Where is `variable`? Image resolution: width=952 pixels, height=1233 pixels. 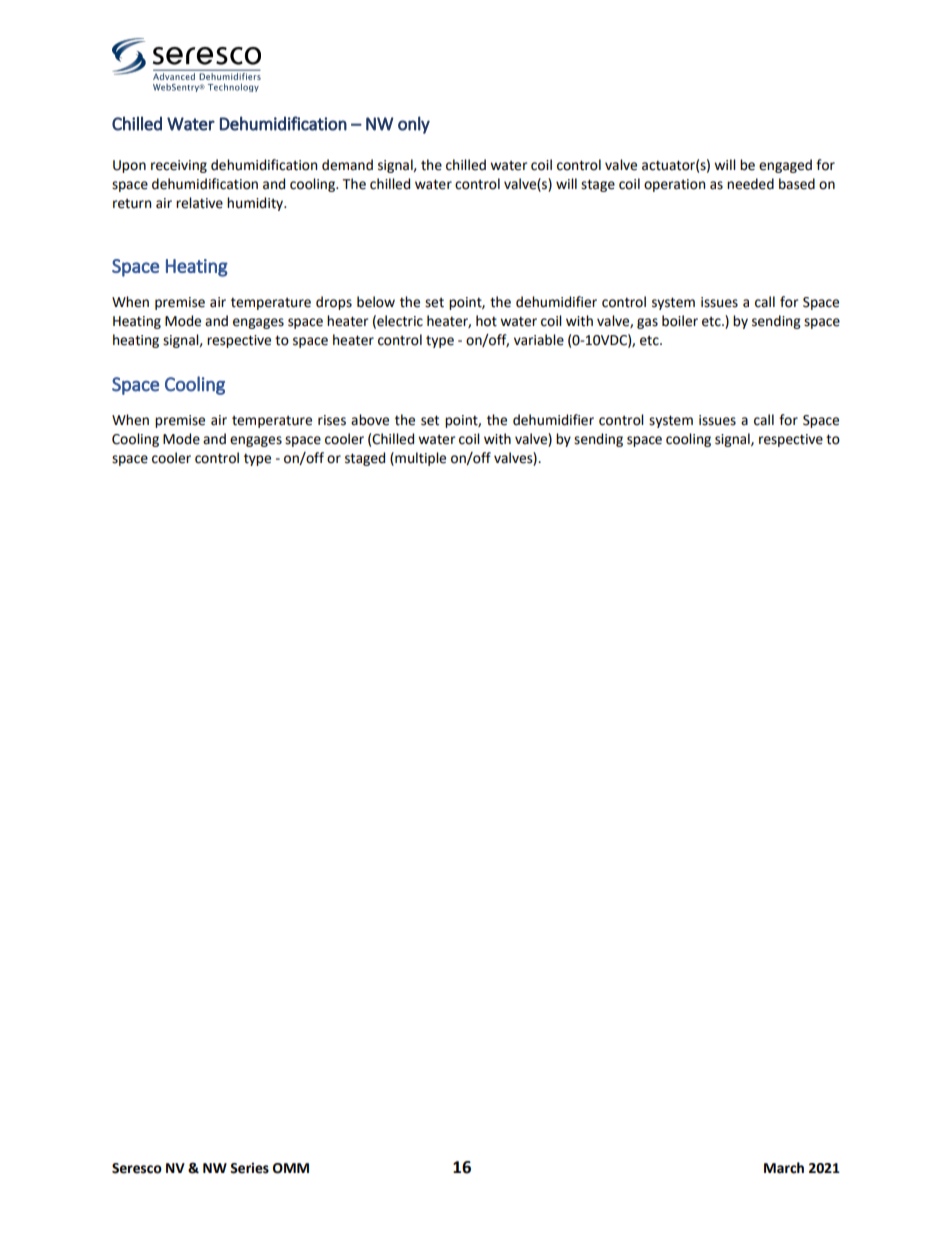 variable is located at coordinates (539, 340).
